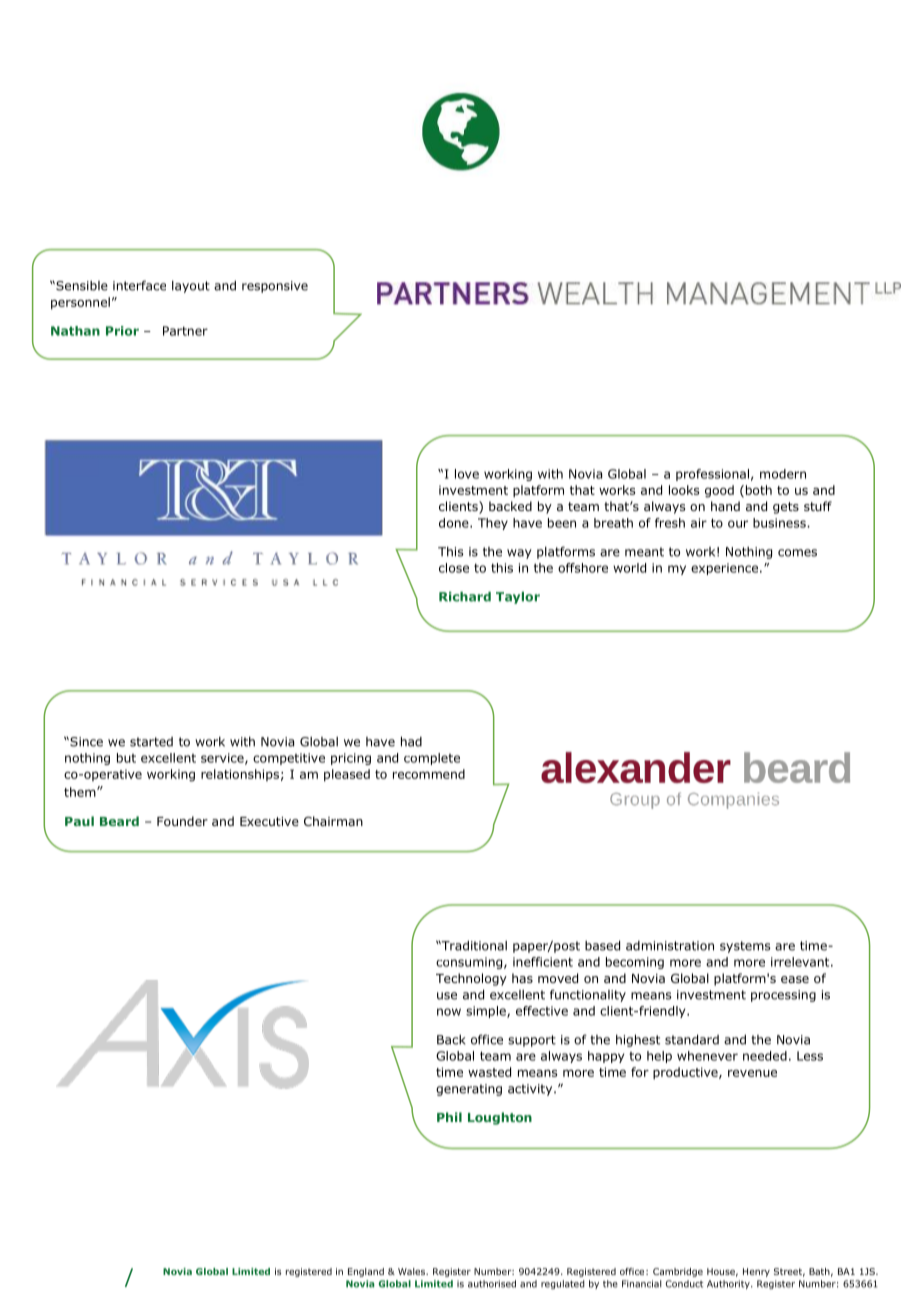 Image resolution: width=924 pixels, height=1308 pixels. What do you see at coordinates (185, 331) in the screenshot?
I see `Partner` at bounding box center [185, 331].
